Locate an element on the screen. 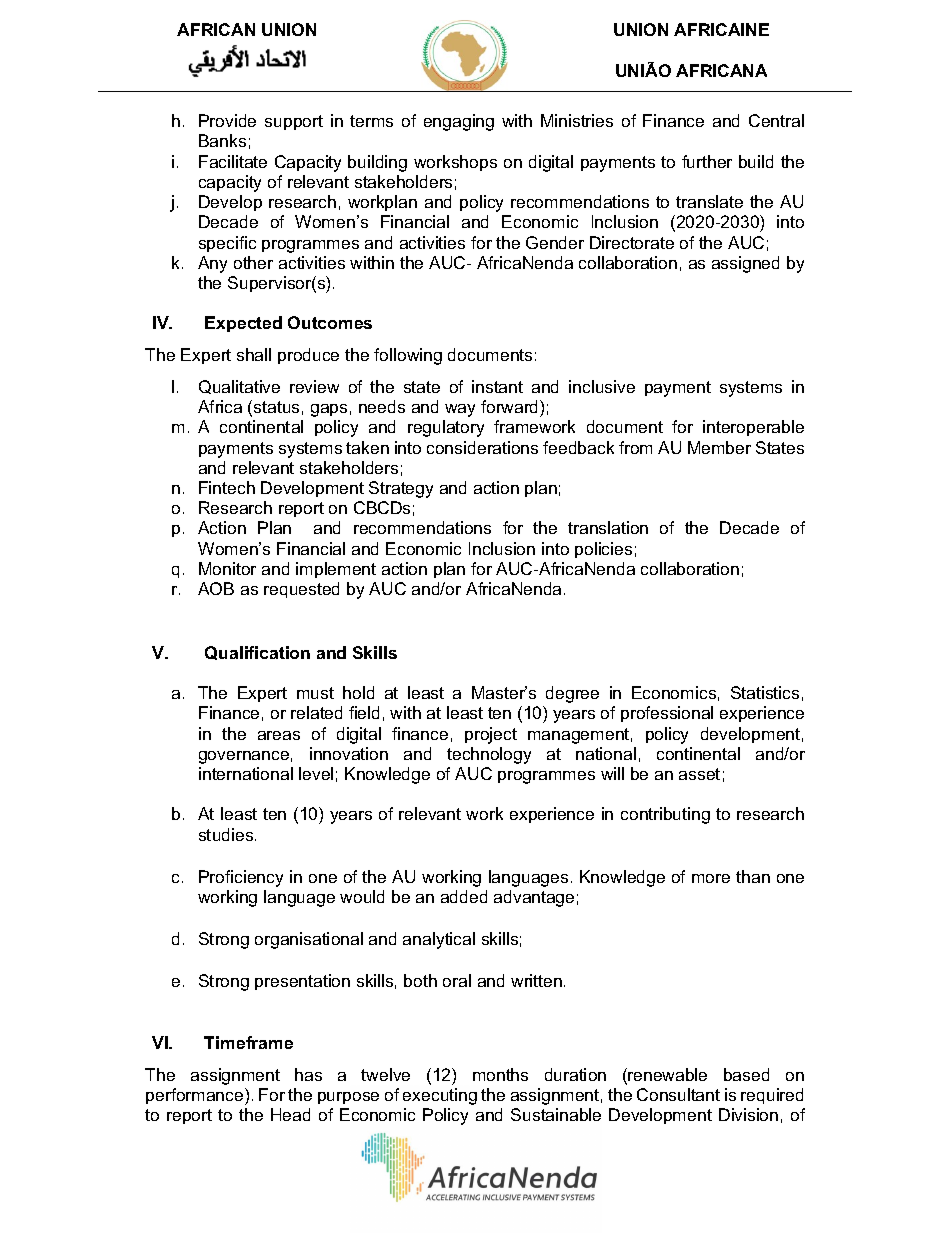 The image size is (952, 1233). further is located at coordinates (707, 161).
